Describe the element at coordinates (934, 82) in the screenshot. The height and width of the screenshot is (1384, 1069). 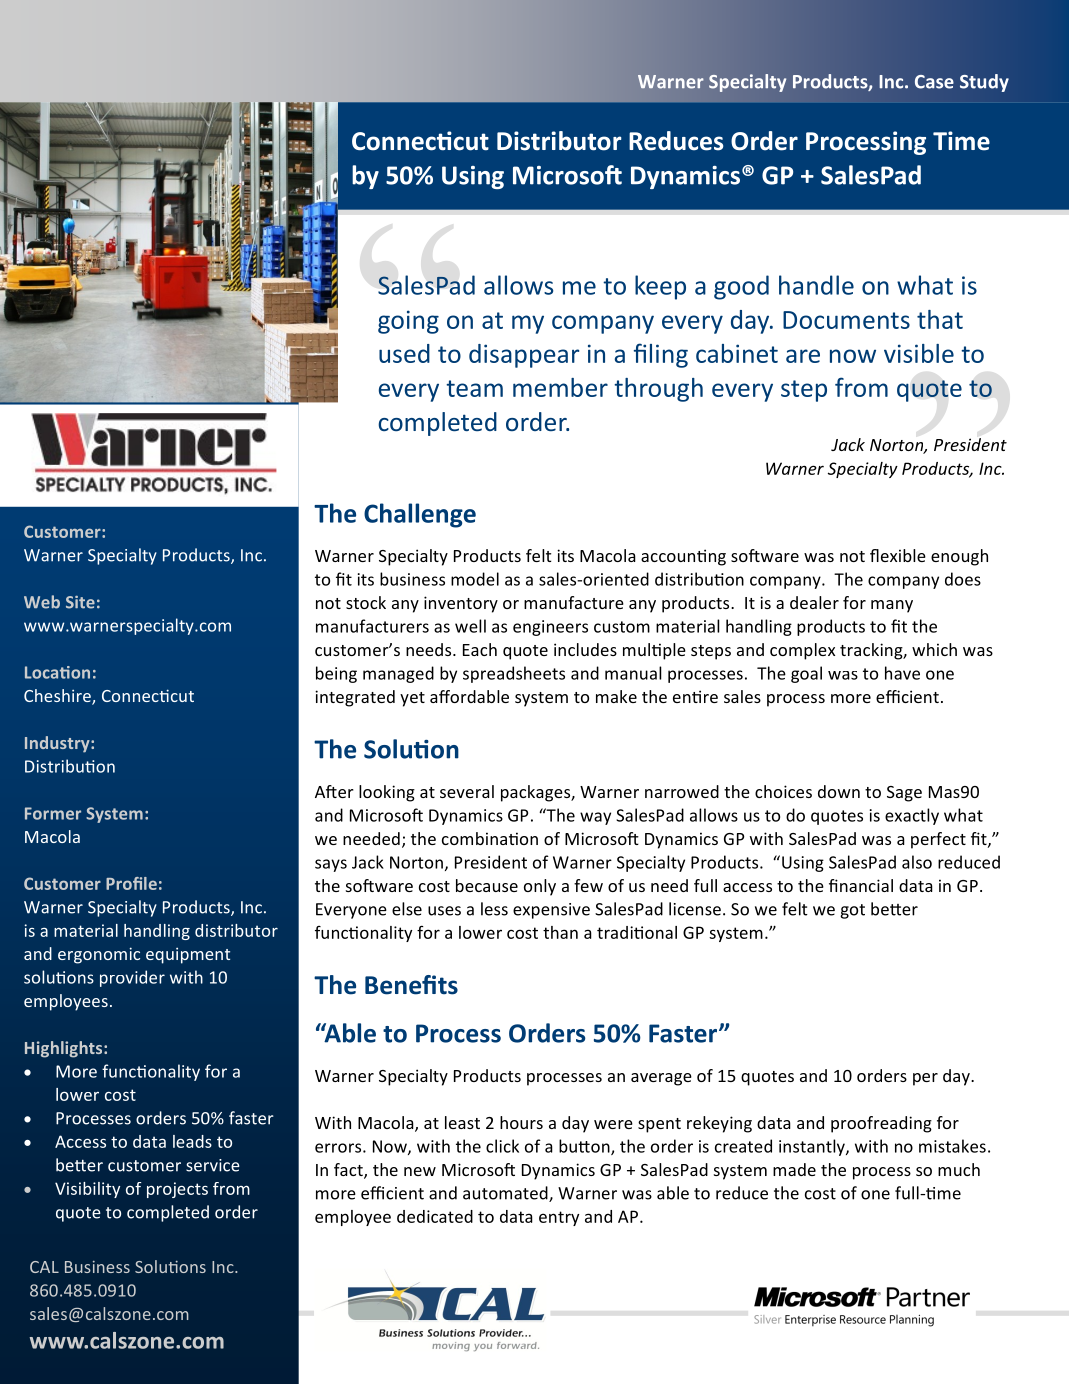
I see `Case` at that location.
